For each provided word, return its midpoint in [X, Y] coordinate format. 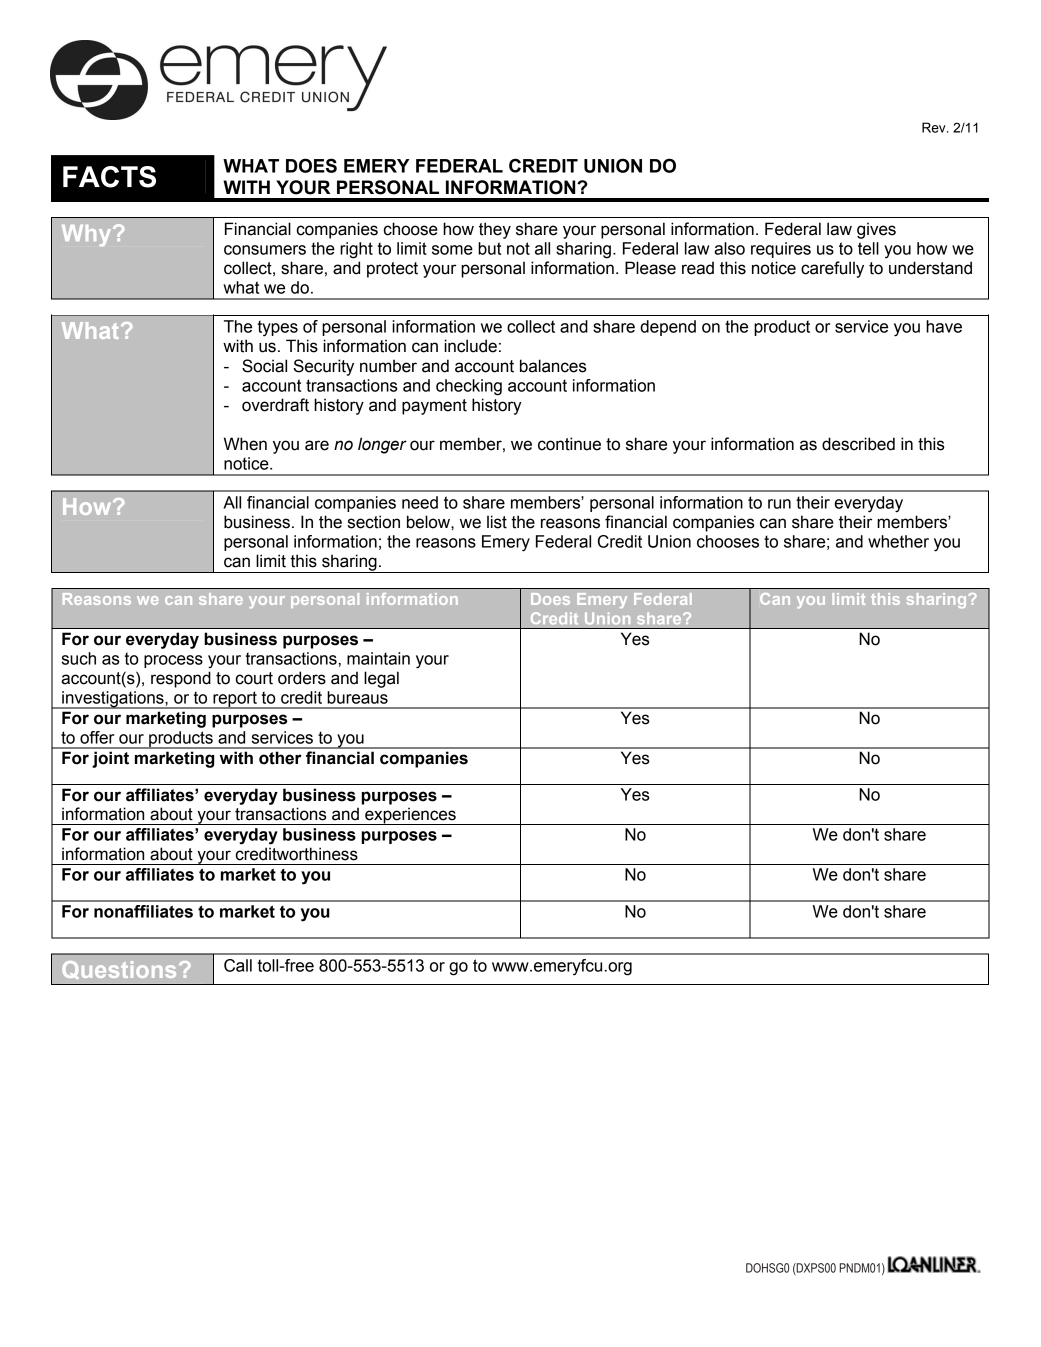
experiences [410, 816]
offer [97, 737]
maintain [378, 658]
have [944, 326]
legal [381, 679]
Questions [119, 970]
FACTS [109, 177]
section [374, 522]
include [470, 346]
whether [898, 541]
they [495, 230]
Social [264, 366]
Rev [935, 127]
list [497, 522]
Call [238, 965]
